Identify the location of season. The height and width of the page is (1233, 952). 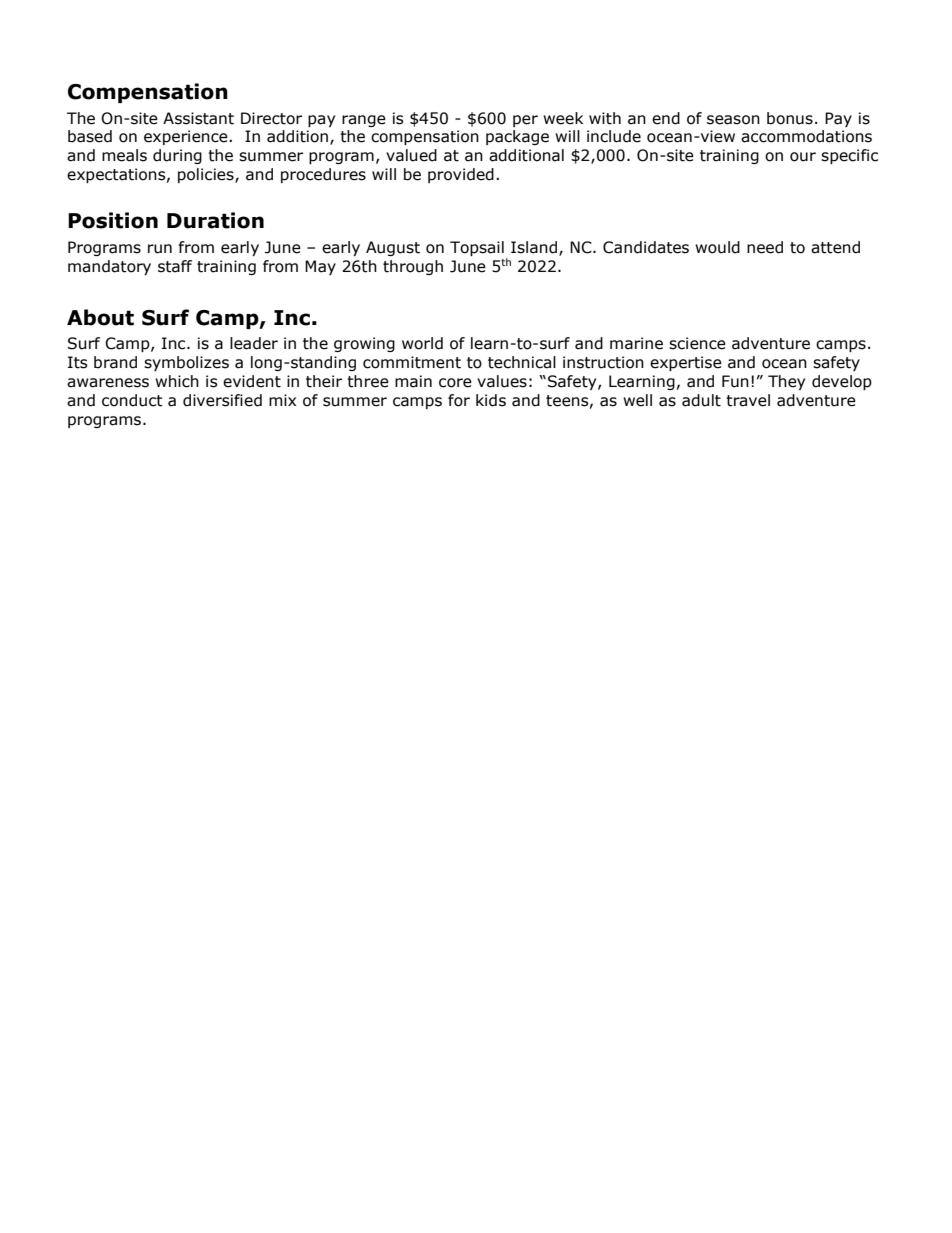
(733, 120).
